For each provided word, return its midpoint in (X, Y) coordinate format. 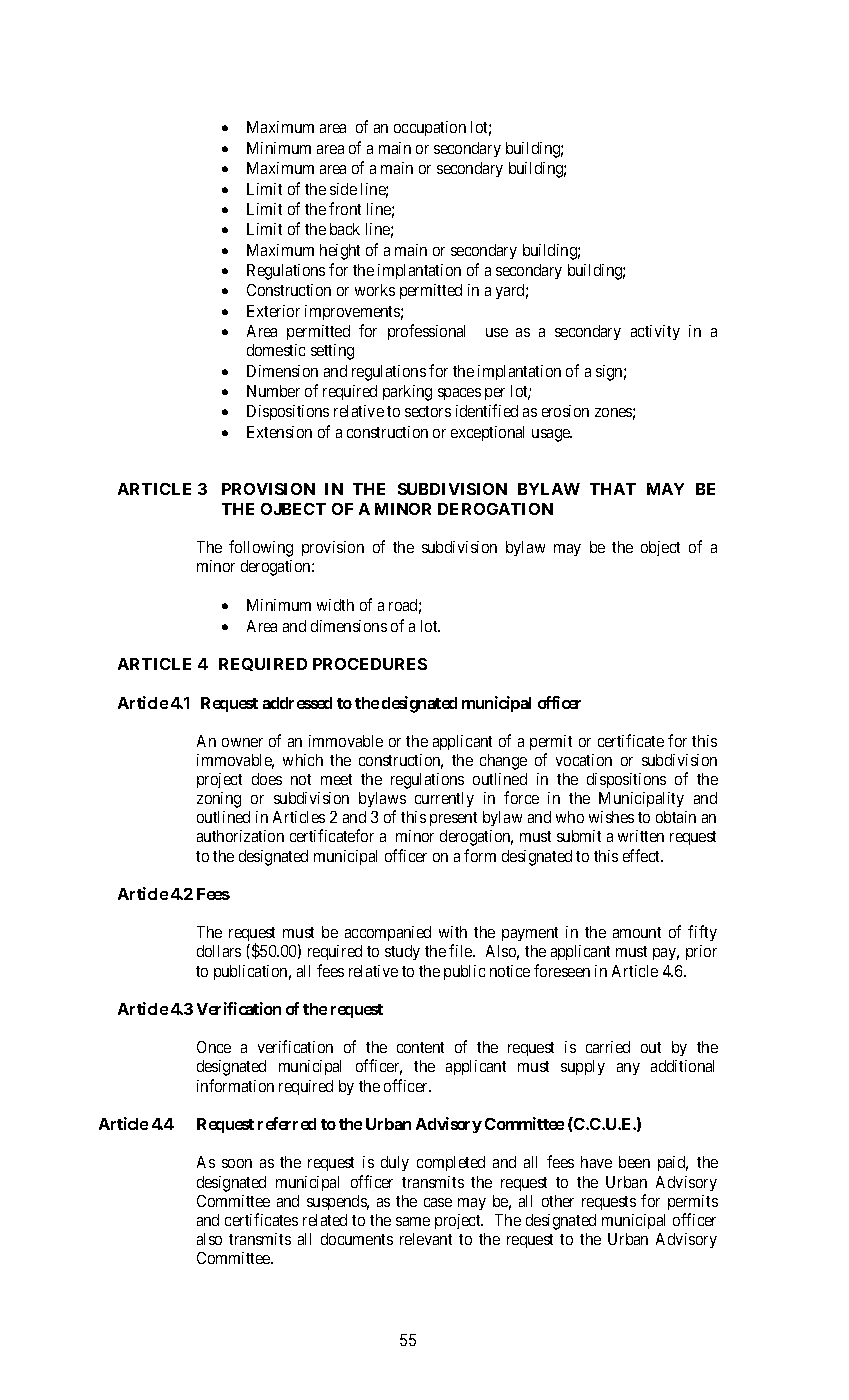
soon (237, 1163)
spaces (459, 394)
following (261, 548)
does (267, 779)
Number (273, 391)
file (461, 950)
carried (608, 1047)
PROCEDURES (370, 664)
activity (655, 332)
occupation (430, 128)
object (660, 548)
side (343, 189)
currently (444, 799)
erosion (565, 411)
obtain (676, 817)
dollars (219, 951)
